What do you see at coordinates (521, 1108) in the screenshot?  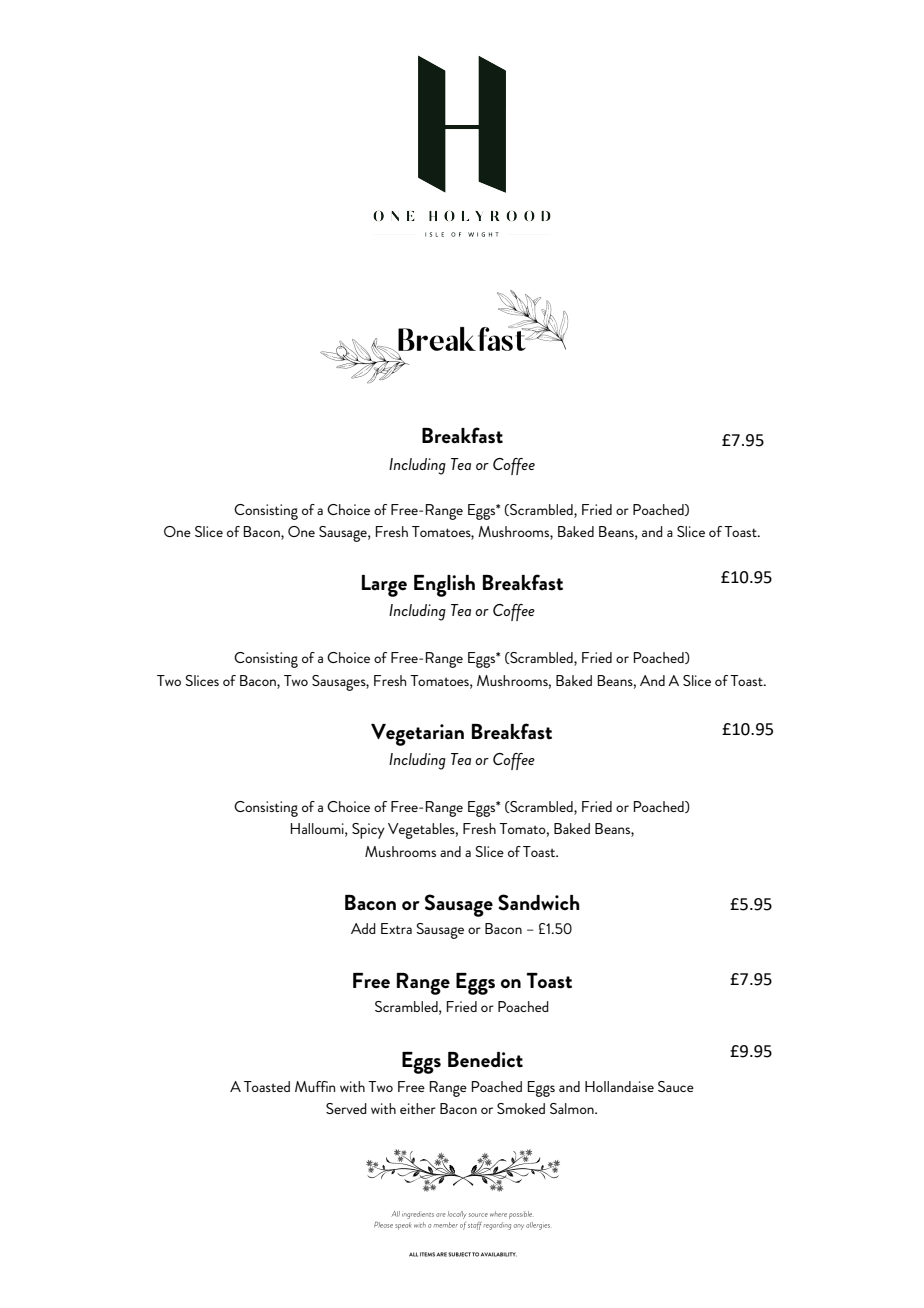 I see `Smoked` at bounding box center [521, 1108].
